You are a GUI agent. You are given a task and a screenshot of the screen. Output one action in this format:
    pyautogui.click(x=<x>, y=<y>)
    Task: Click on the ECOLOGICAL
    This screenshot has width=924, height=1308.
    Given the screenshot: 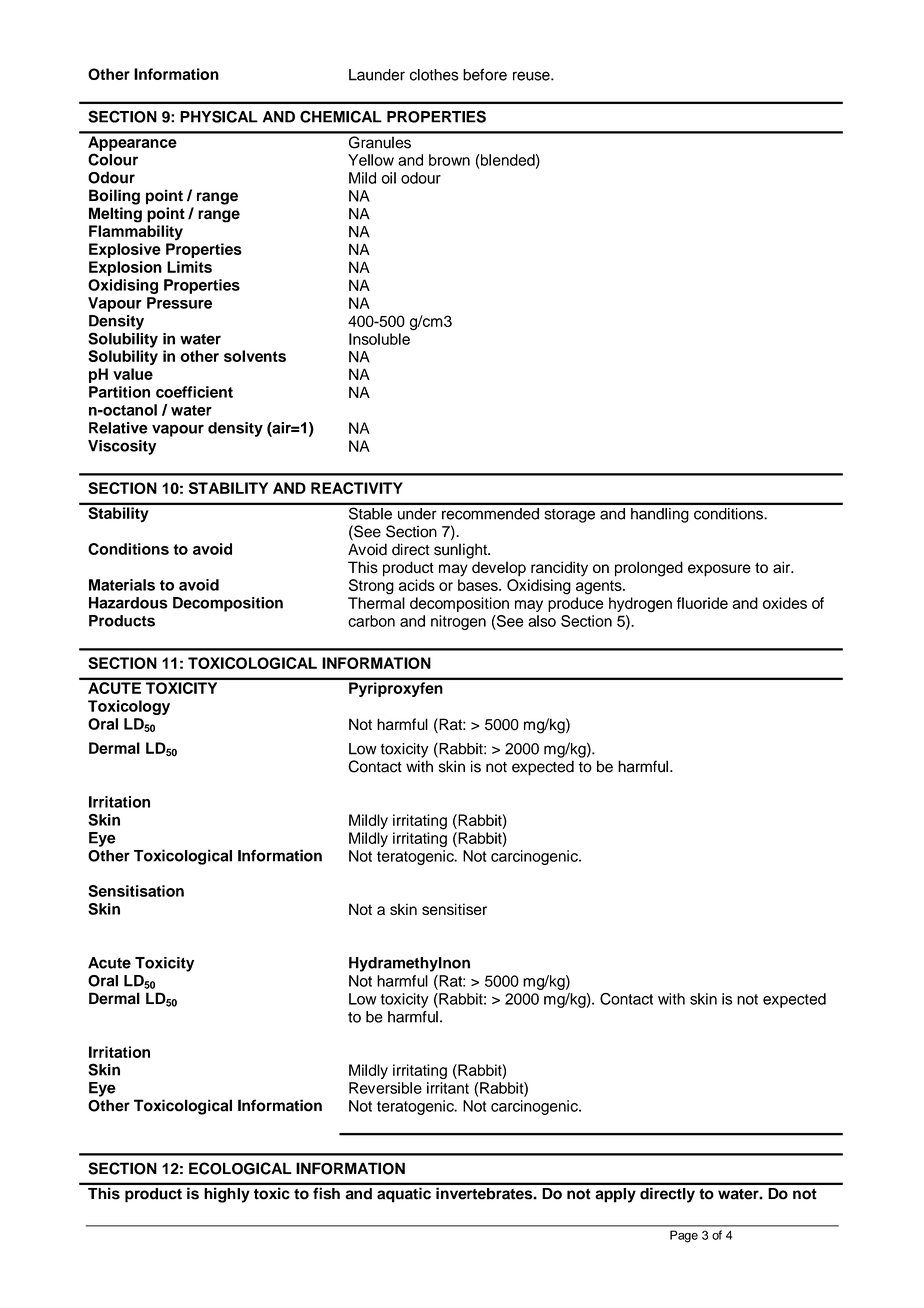 What is the action you would take?
    pyautogui.click(x=240, y=1168)
